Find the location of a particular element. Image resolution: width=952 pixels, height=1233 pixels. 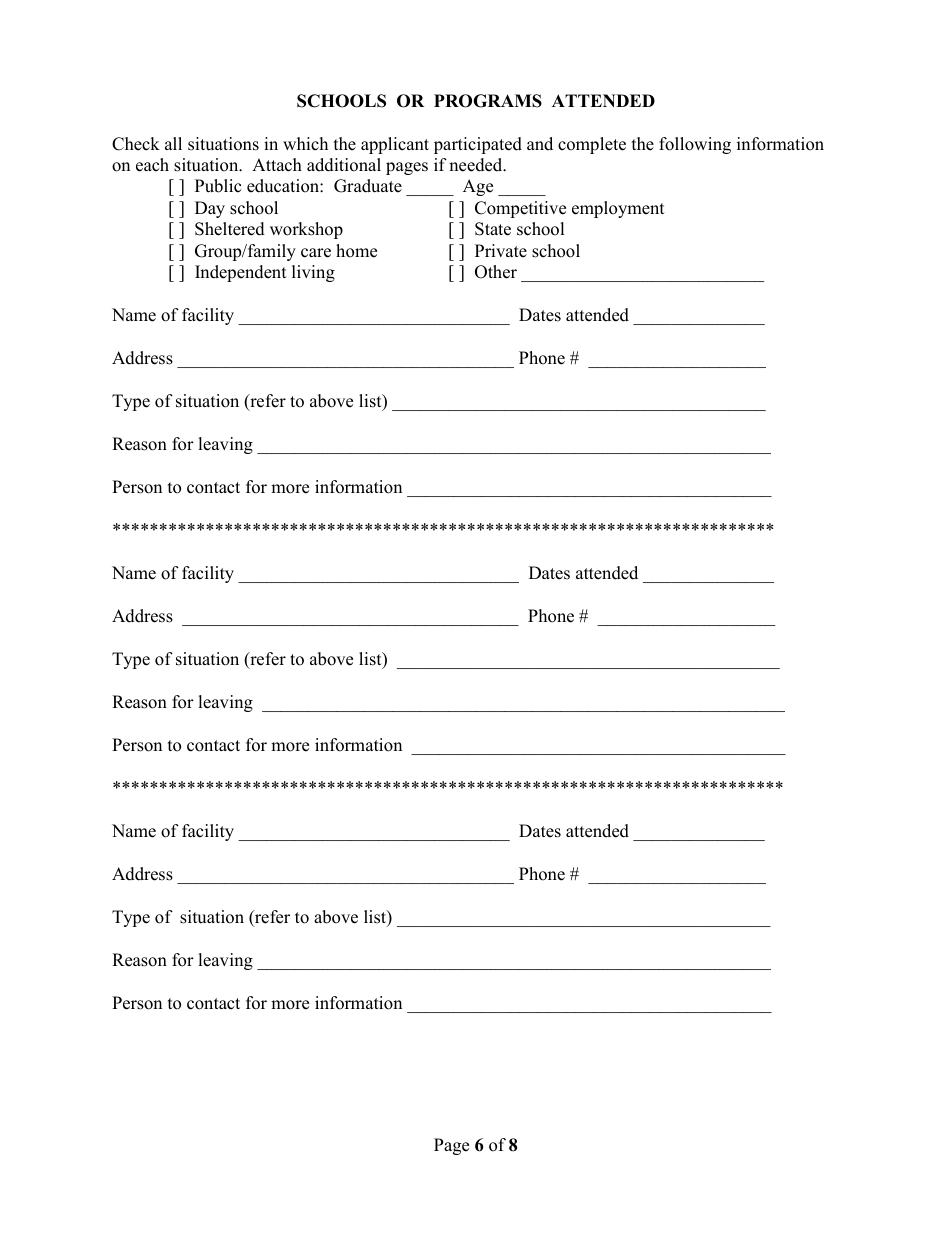

Day is located at coordinates (210, 209).
